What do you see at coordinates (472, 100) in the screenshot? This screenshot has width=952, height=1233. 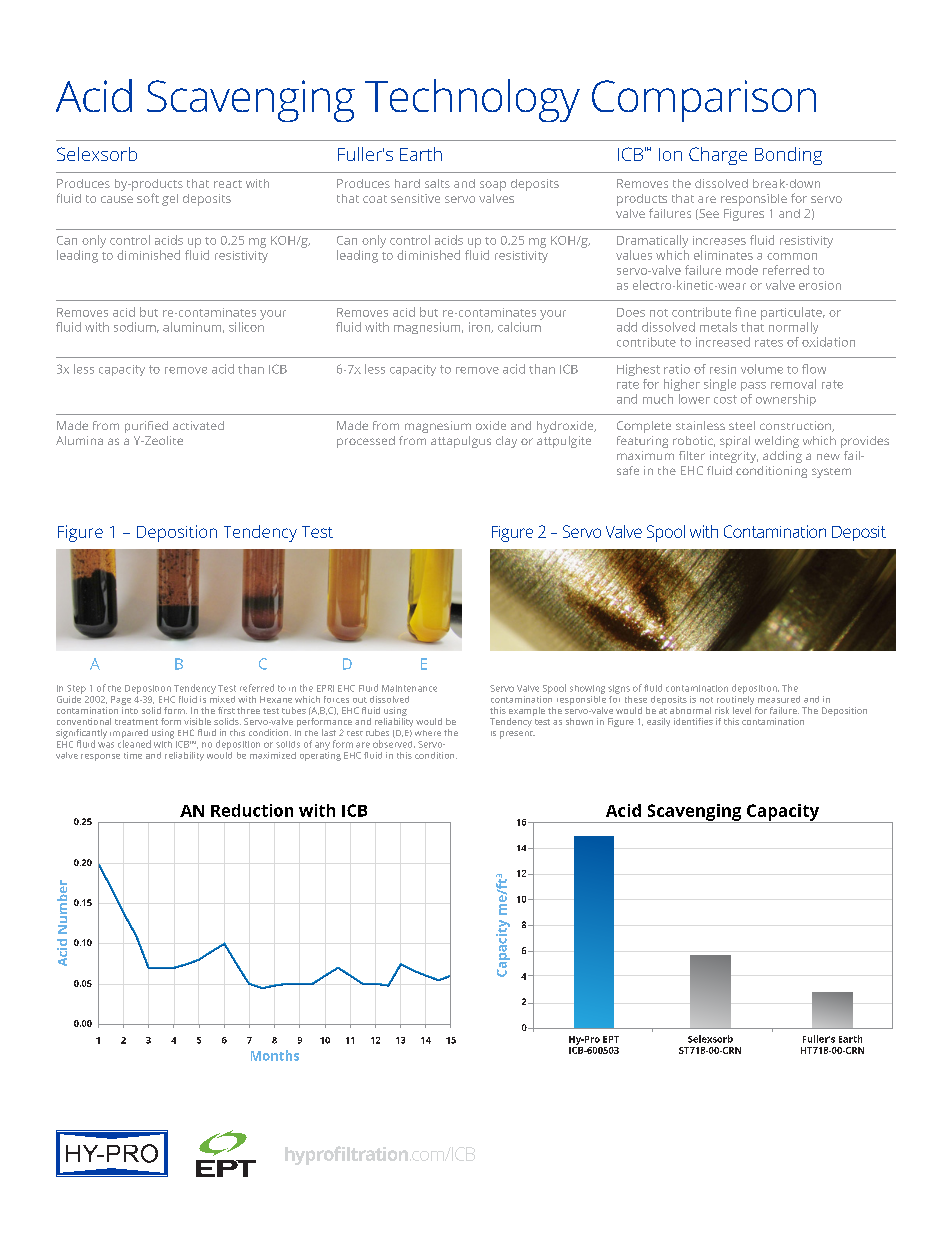 I see `Technology` at bounding box center [472, 100].
